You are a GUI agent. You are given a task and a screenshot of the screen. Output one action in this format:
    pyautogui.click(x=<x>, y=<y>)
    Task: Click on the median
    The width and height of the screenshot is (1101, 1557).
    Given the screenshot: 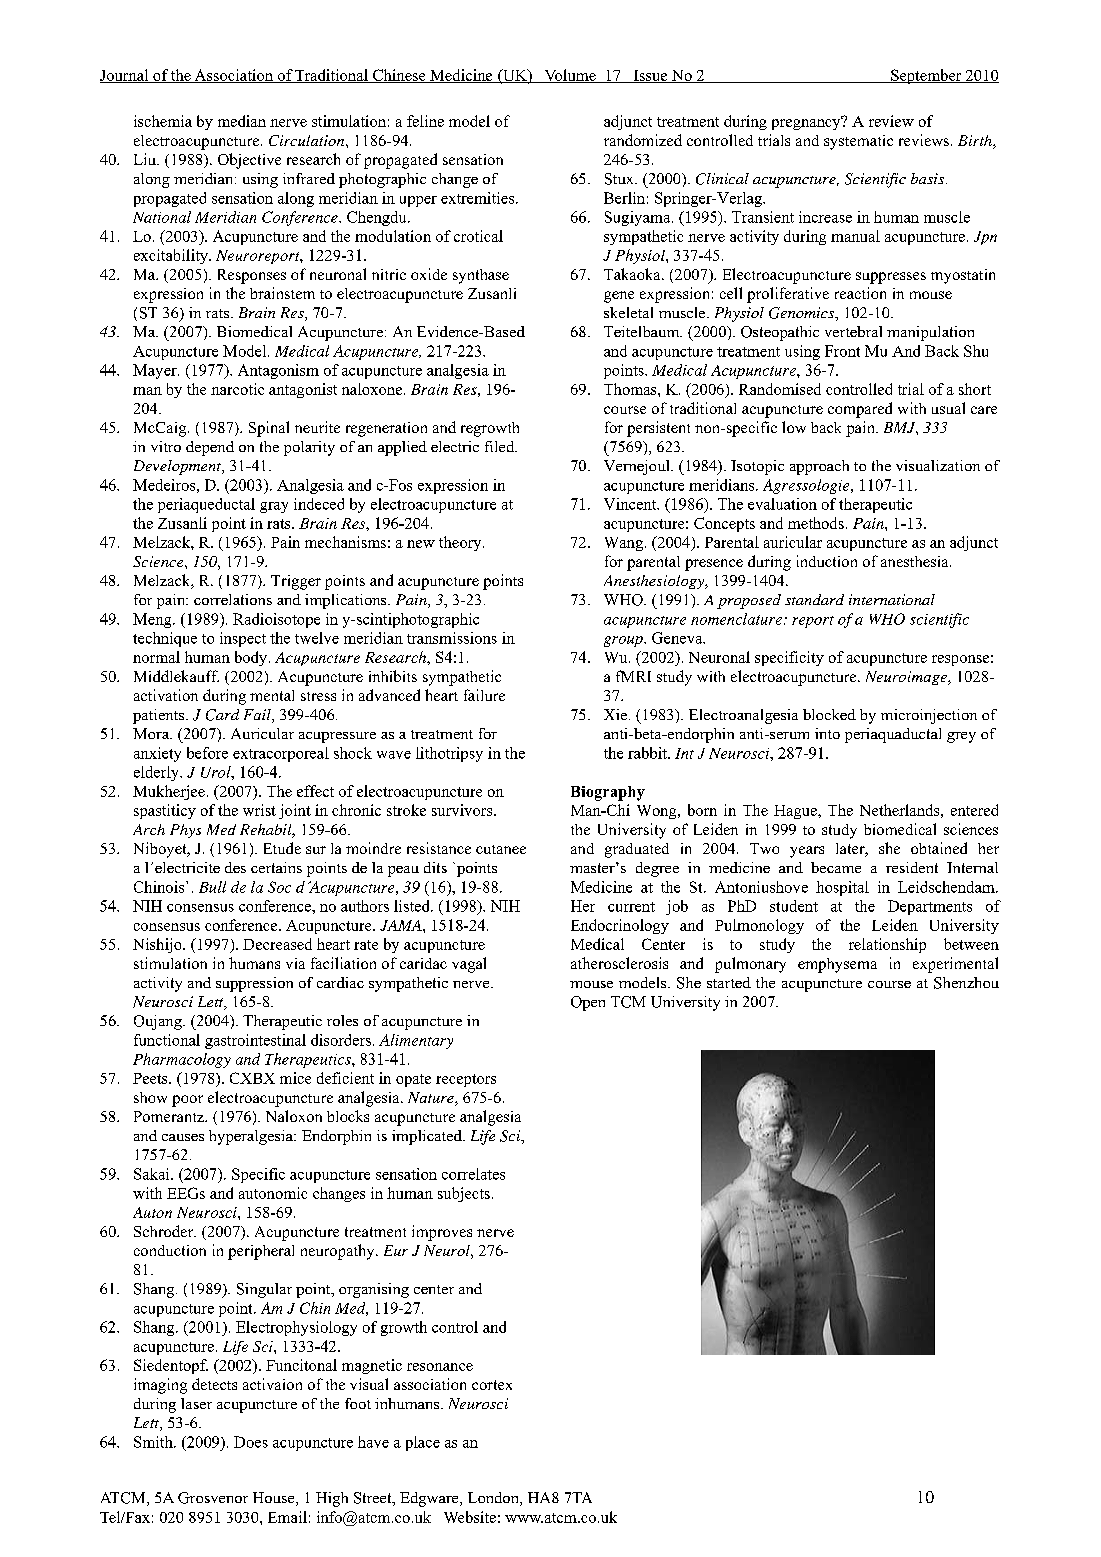 What is the action you would take?
    pyautogui.click(x=242, y=121)
